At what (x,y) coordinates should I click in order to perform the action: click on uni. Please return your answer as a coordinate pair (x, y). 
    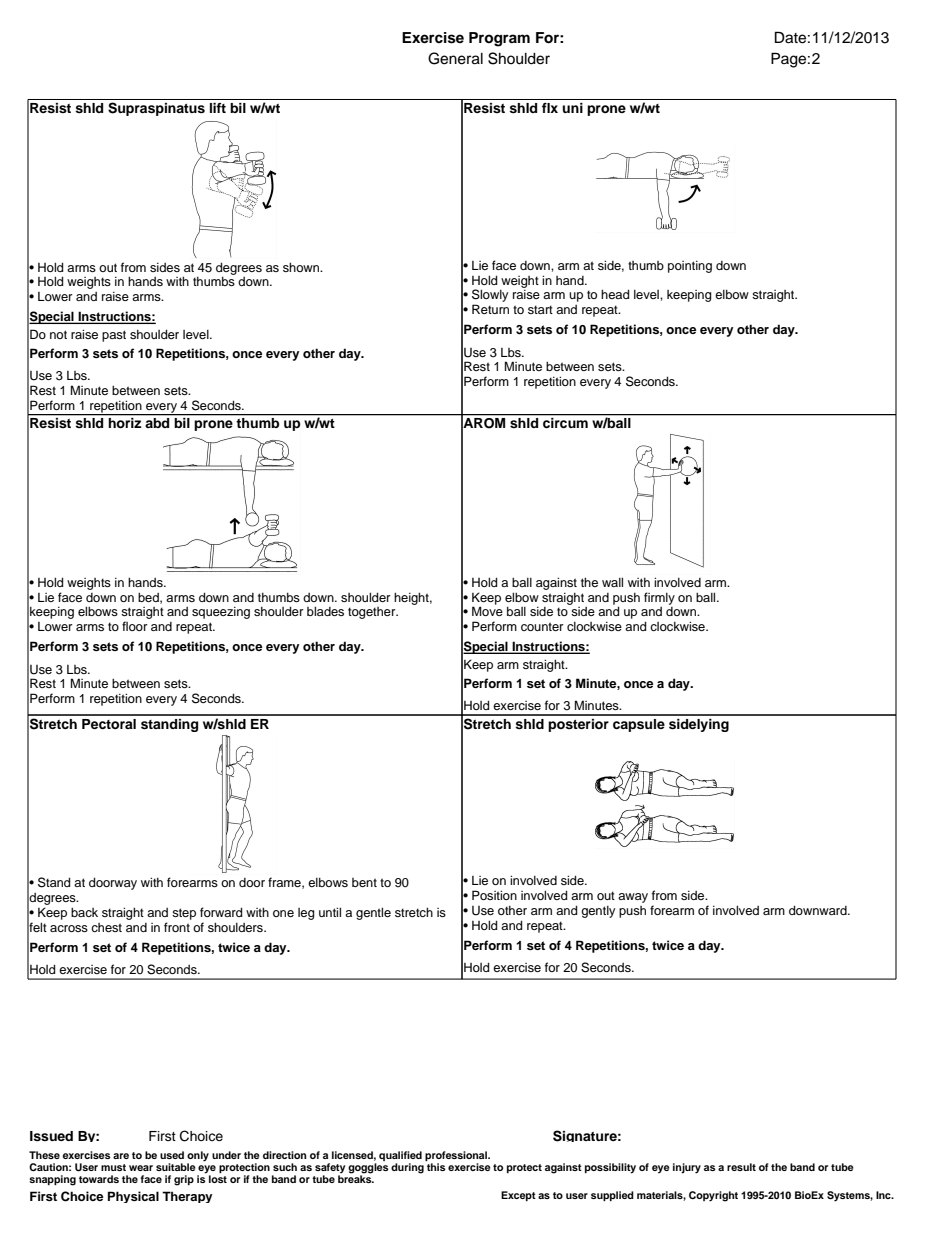
    Looking at the image, I should click on (572, 108).
